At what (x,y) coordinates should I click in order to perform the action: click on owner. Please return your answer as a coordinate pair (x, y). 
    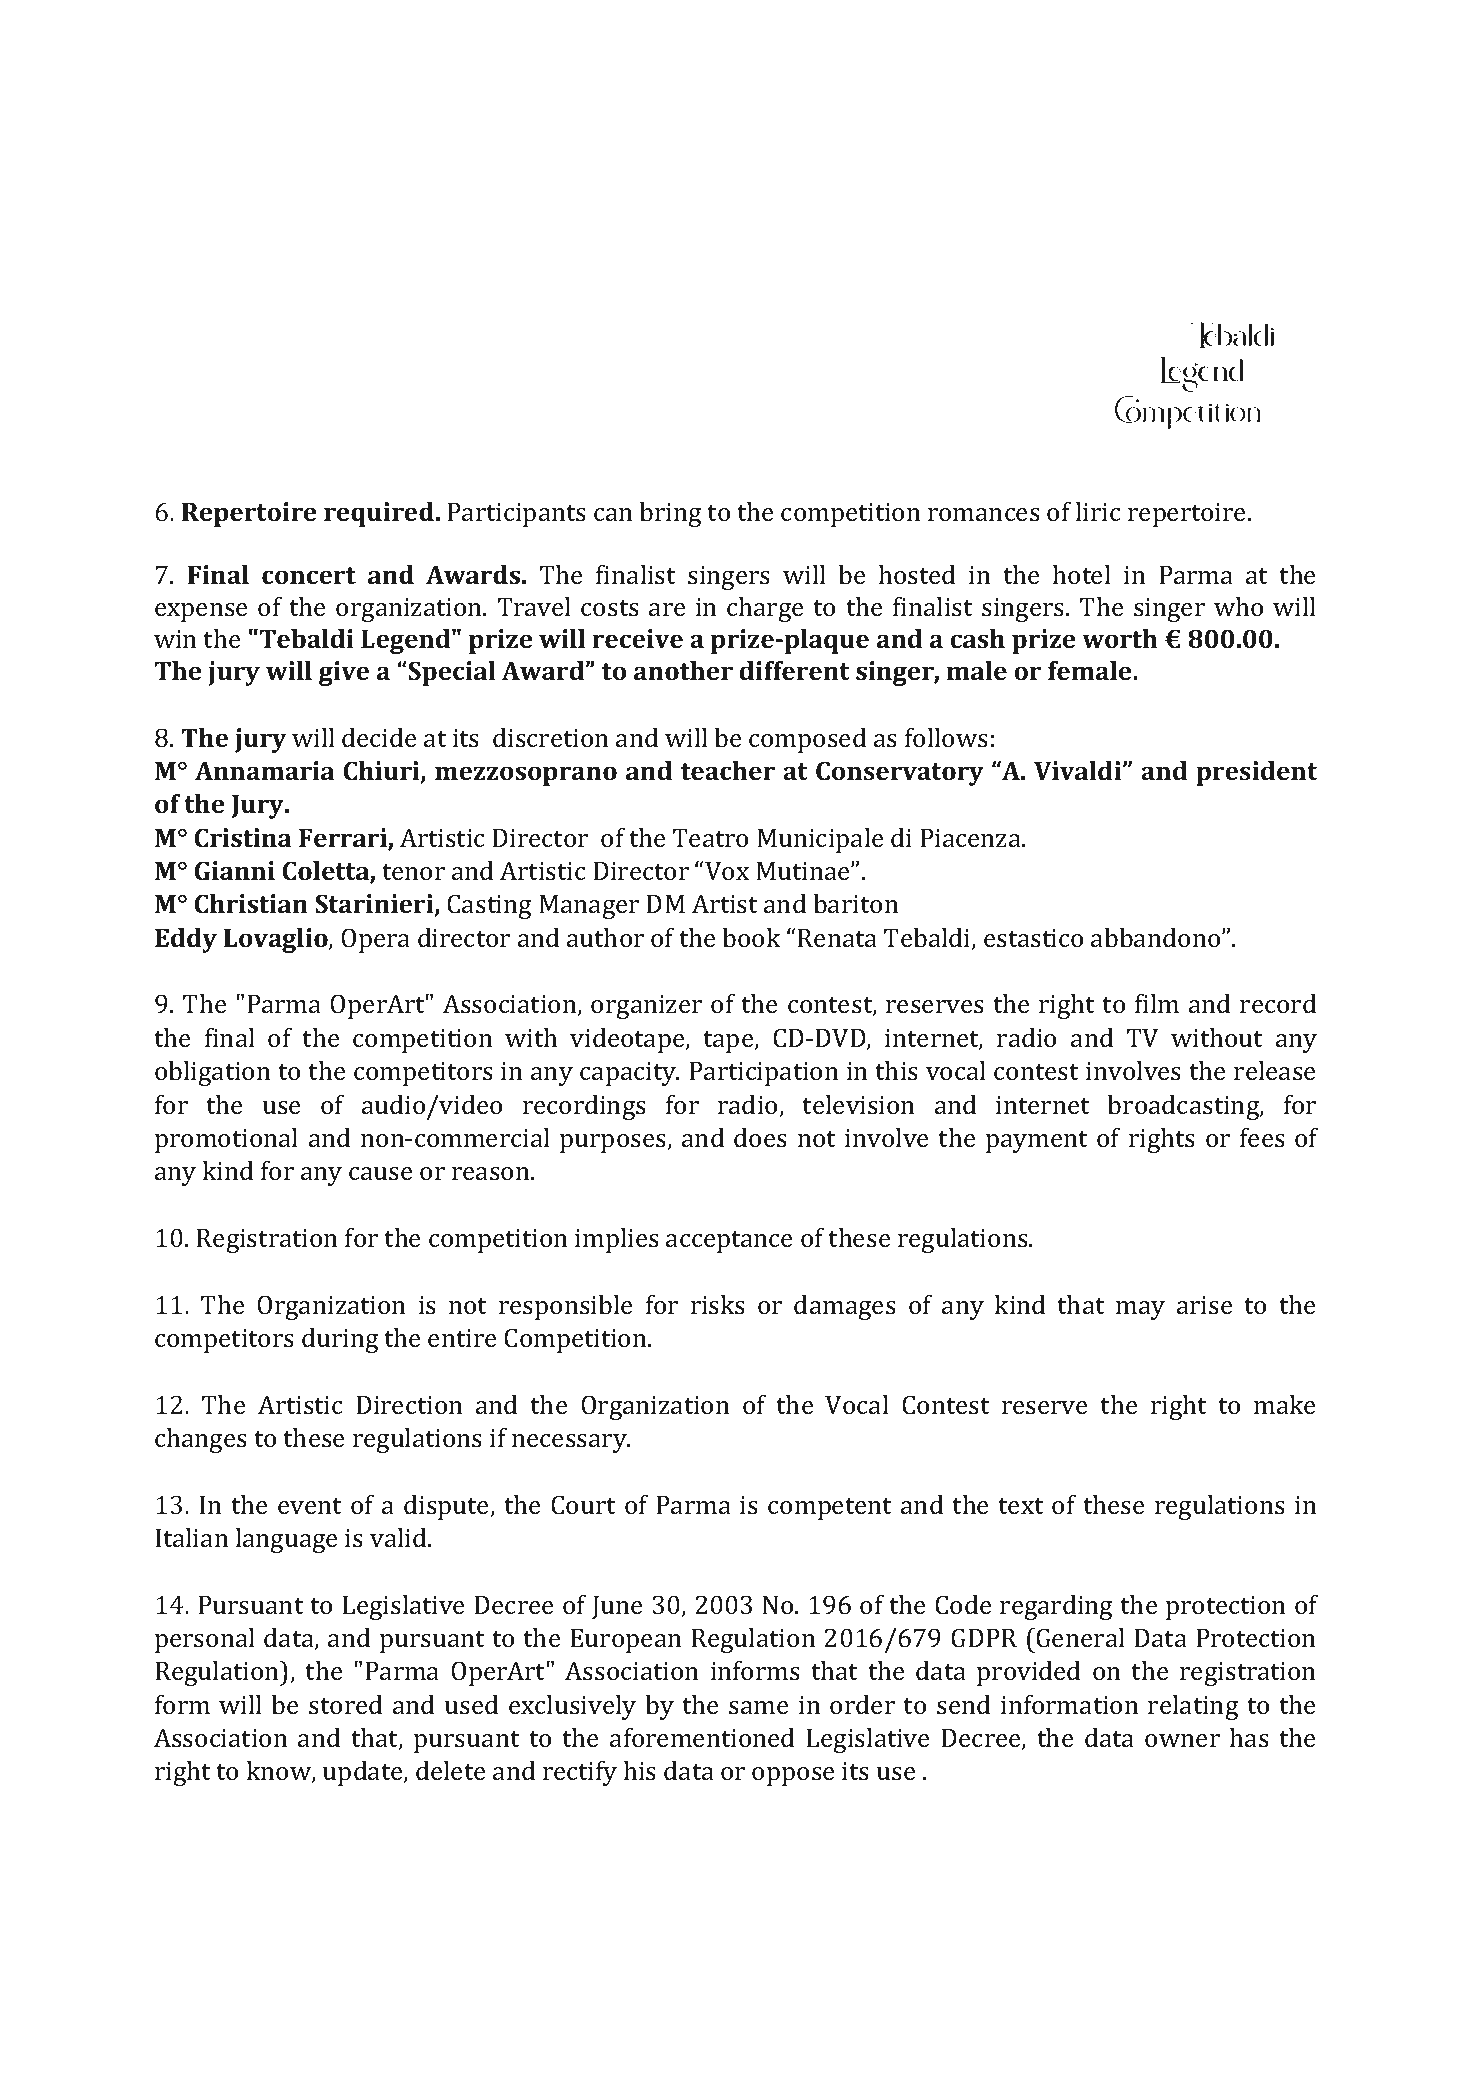
    Looking at the image, I should click on (1182, 1740).
